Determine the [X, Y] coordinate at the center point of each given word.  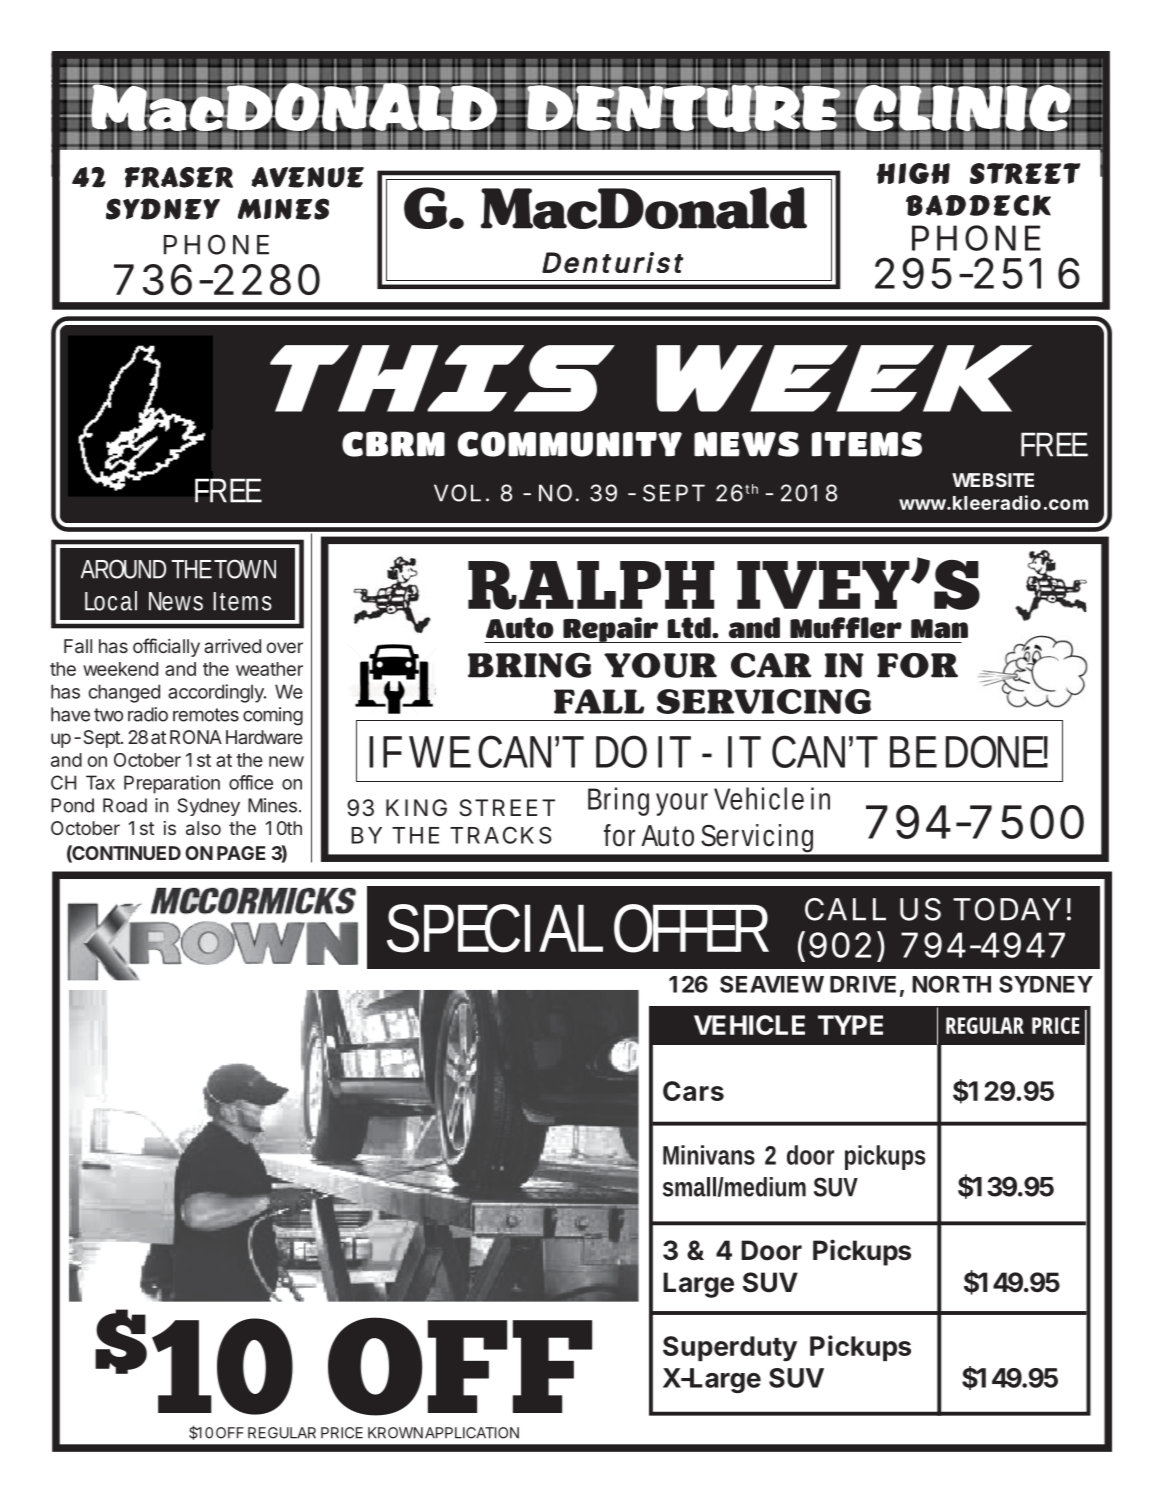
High [913, 173]
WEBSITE [993, 480]
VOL [457, 493]
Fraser [179, 177]
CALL [845, 909]
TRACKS [500, 835]
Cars [693, 1091]
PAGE [241, 853]
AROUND [123, 569]
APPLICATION [472, 1433]
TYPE [850, 1025]
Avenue [308, 177]
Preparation [172, 784]
